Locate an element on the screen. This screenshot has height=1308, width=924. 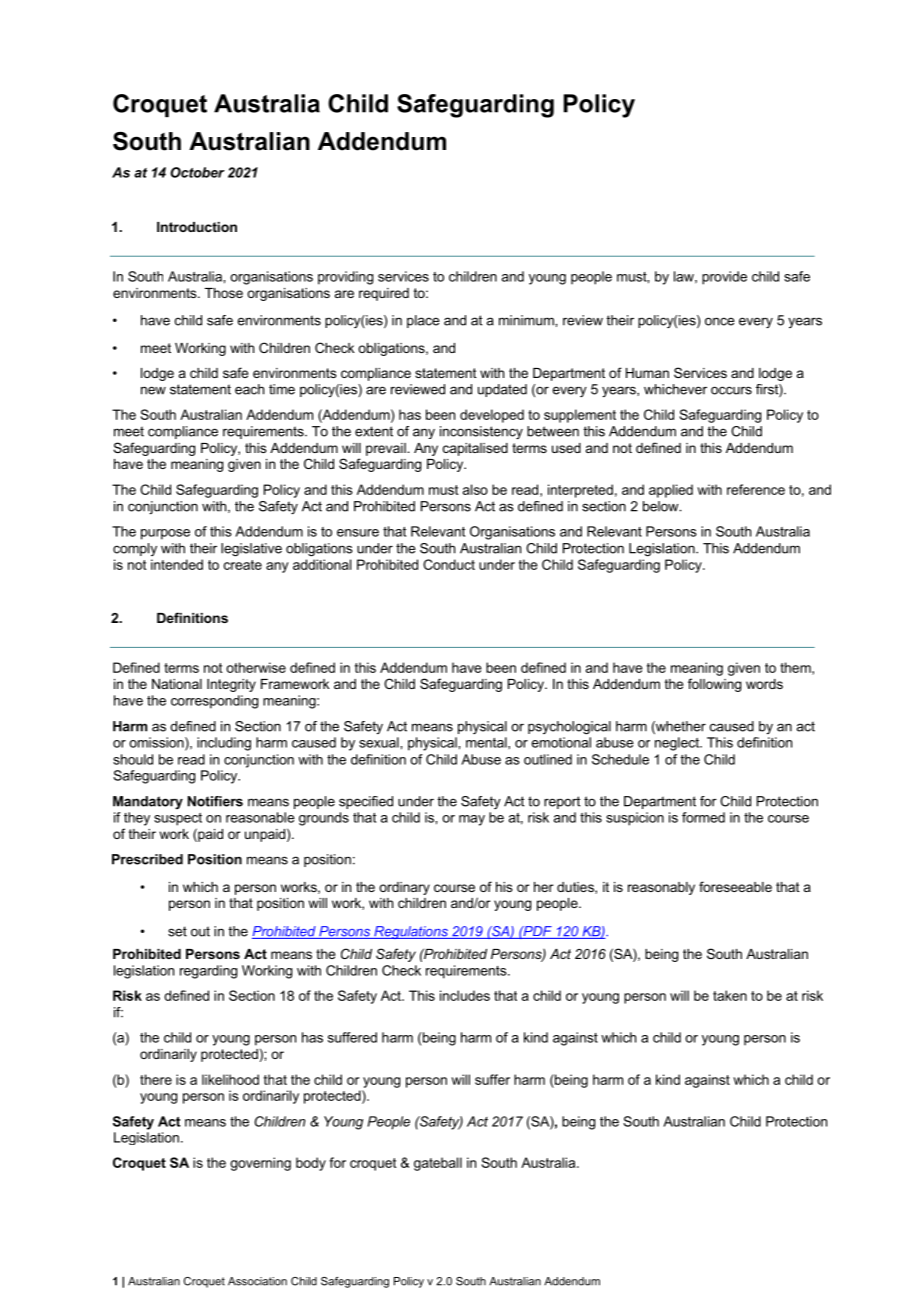
including is located at coordinates (224, 744).
